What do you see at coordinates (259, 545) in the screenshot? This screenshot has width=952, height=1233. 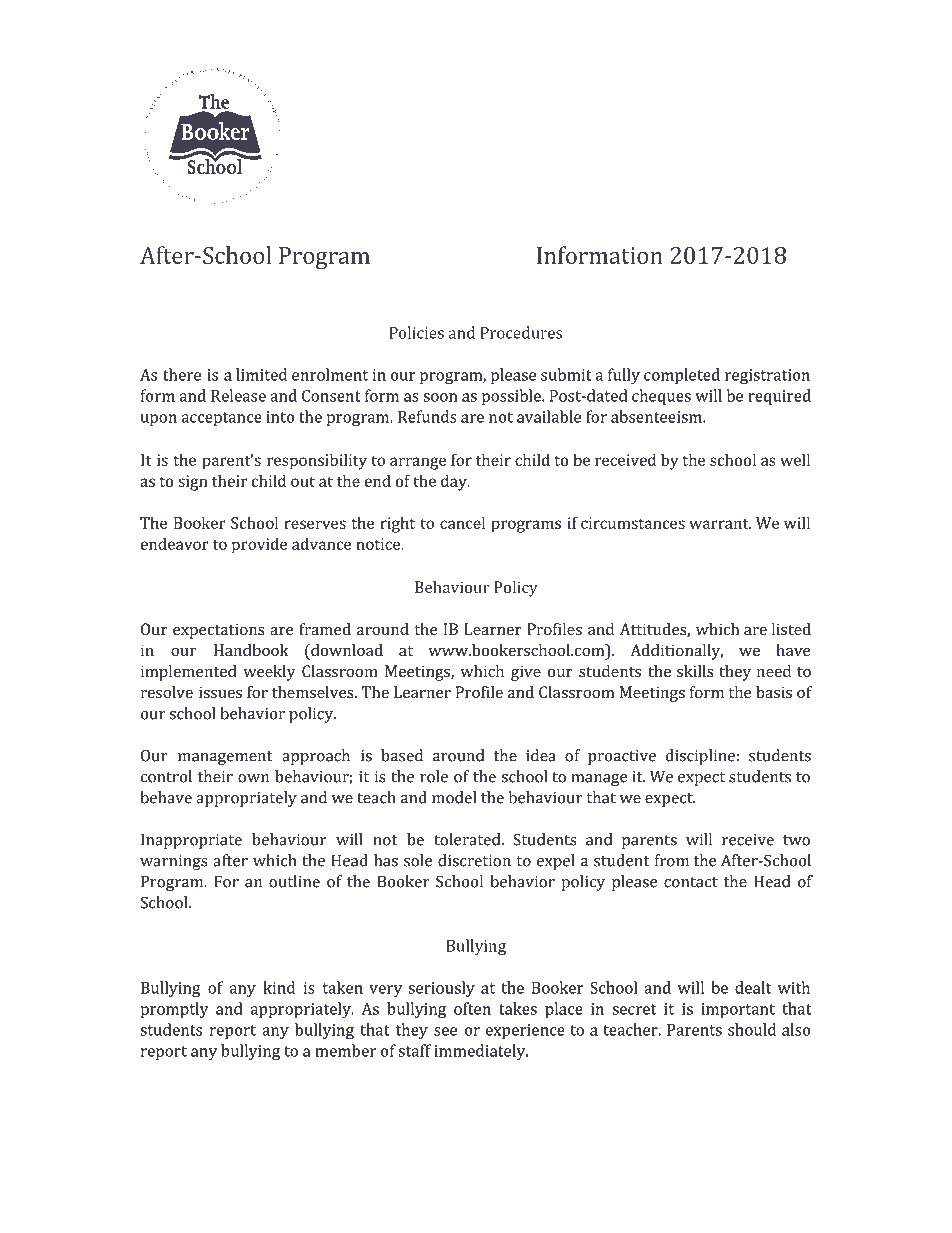 I see `provide` at bounding box center [259, 545].
